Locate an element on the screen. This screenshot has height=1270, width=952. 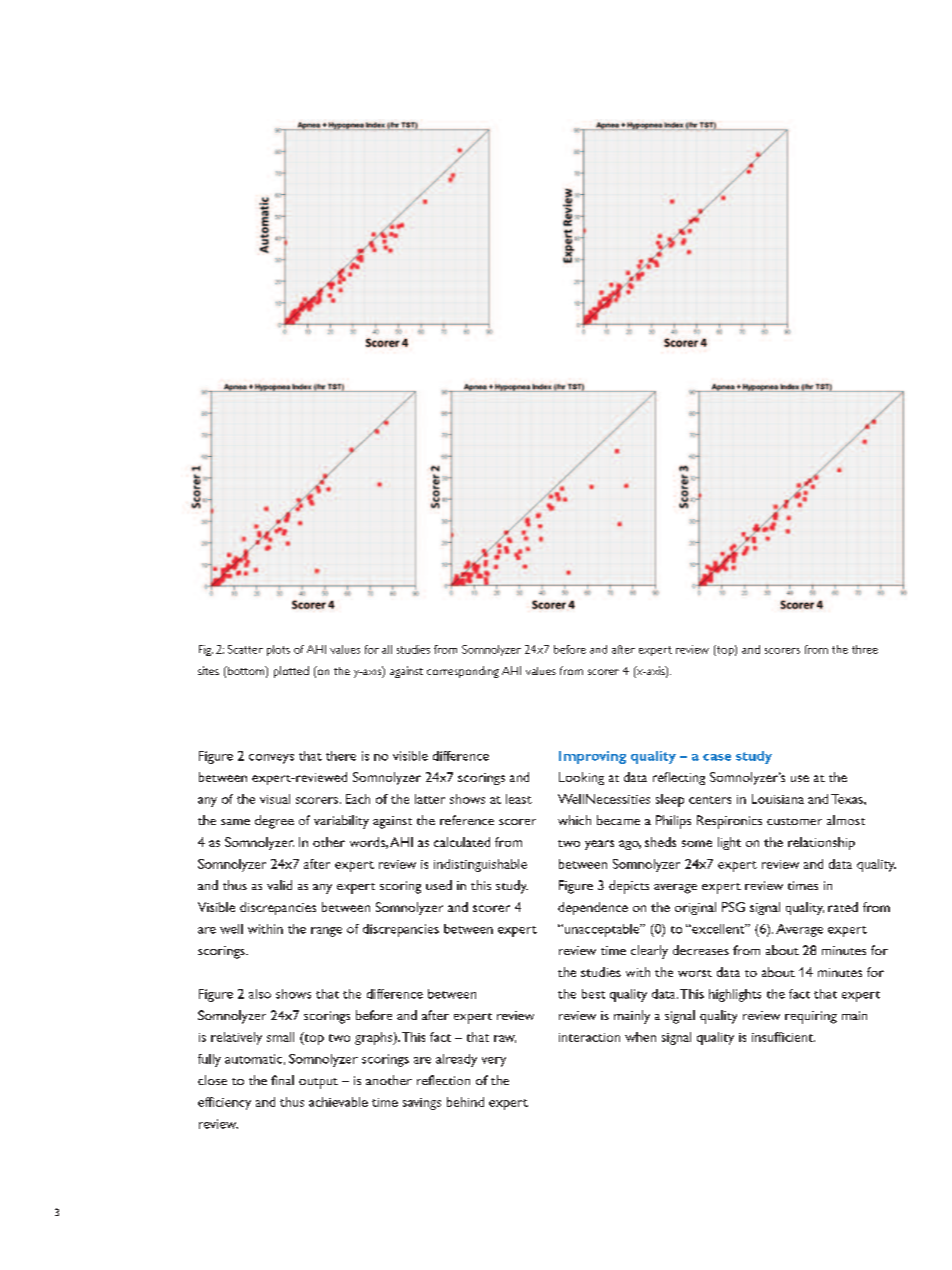
plotted is located at coordinates (291, 672).
